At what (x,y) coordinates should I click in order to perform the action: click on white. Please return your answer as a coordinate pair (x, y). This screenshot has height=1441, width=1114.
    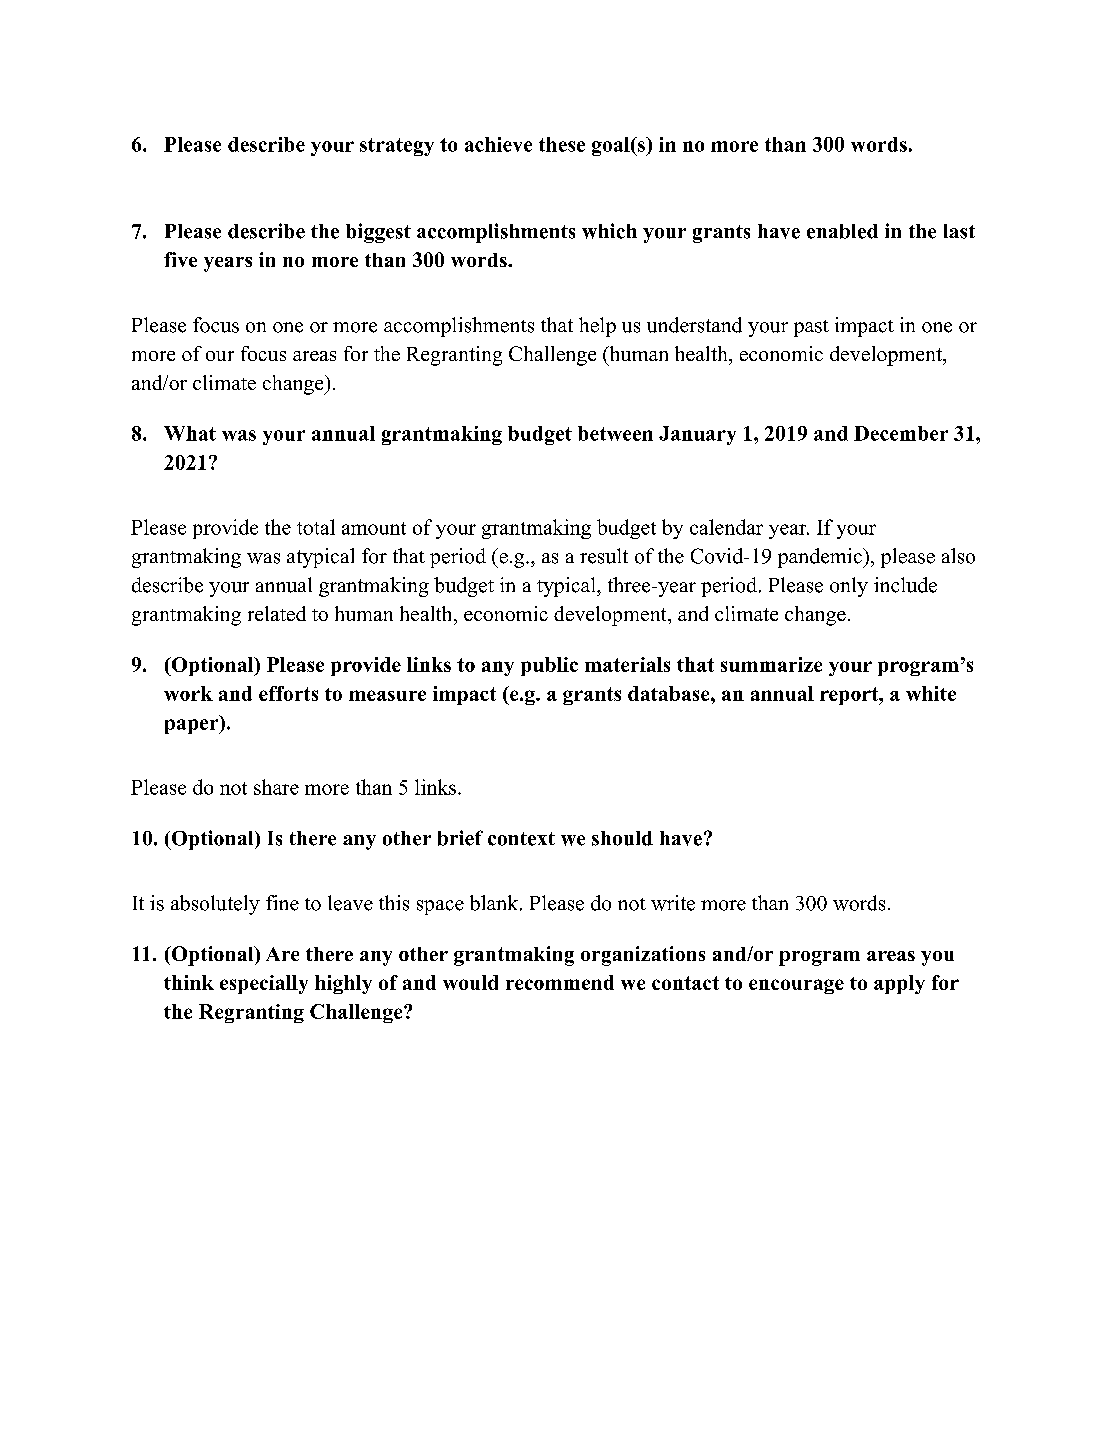
    Looking at the image, I should click on (931, 693).
